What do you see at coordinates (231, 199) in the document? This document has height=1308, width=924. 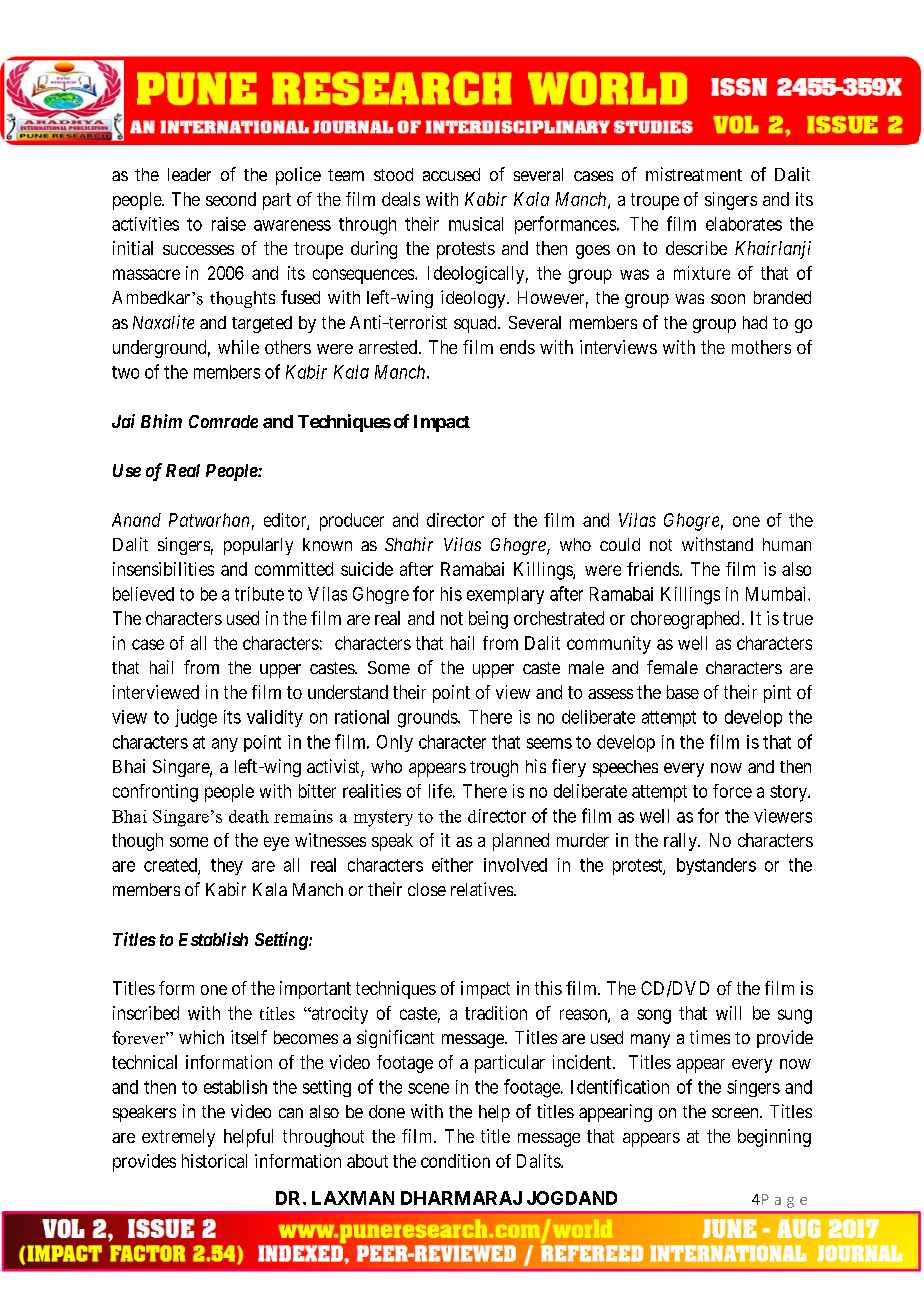 I see `second` at bounding box center [231, 199].
